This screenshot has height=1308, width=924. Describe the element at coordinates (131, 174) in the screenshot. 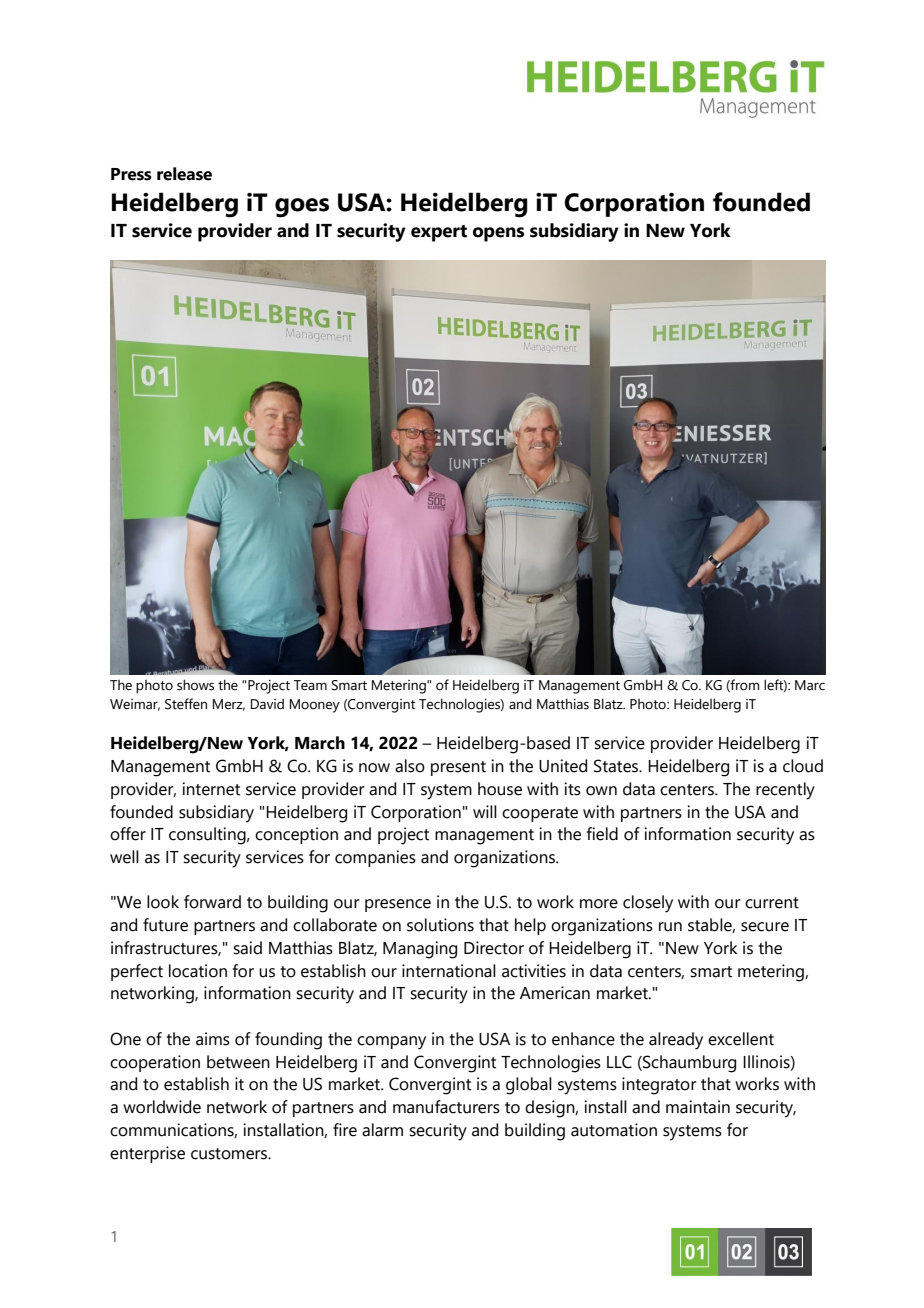

I see `Press` at that location.
